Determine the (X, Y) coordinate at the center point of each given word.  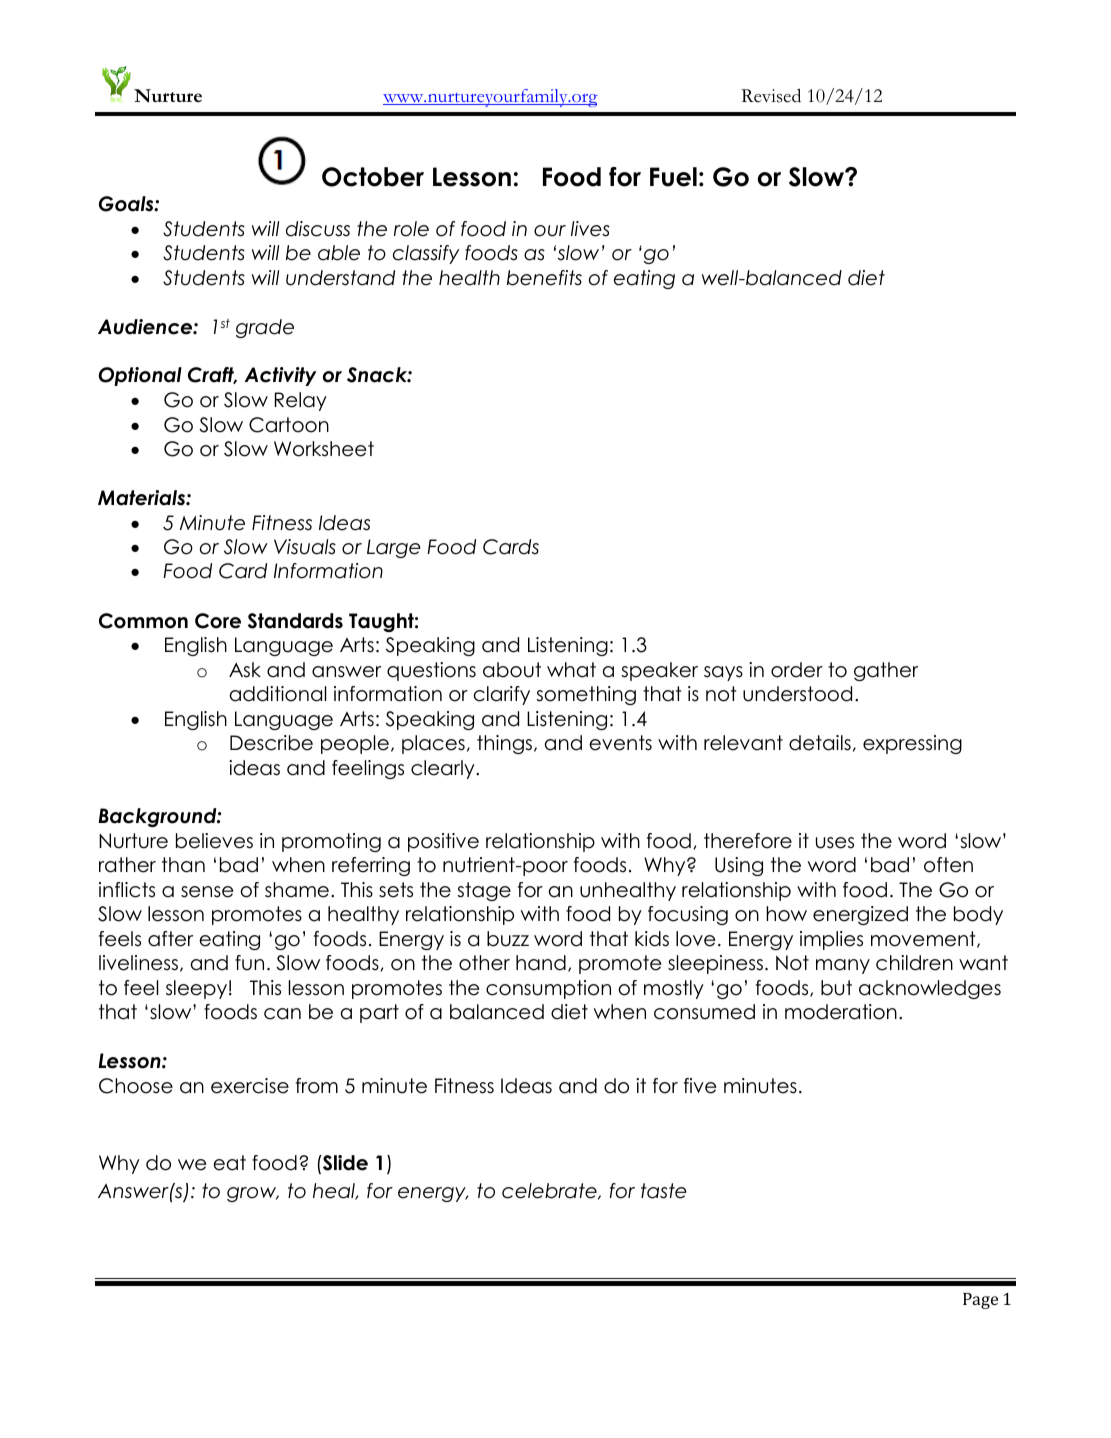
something (586, 695)
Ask (245, 670)
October (373, 177)
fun (249, 963)
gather (886, 671)
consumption (548, 989)
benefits (544, 278)
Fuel (673, 177)
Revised (771, 96)
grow (253, 1194)
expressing (912, 744)
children (914, 963)
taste (664, 1191)
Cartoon (289, 425)
